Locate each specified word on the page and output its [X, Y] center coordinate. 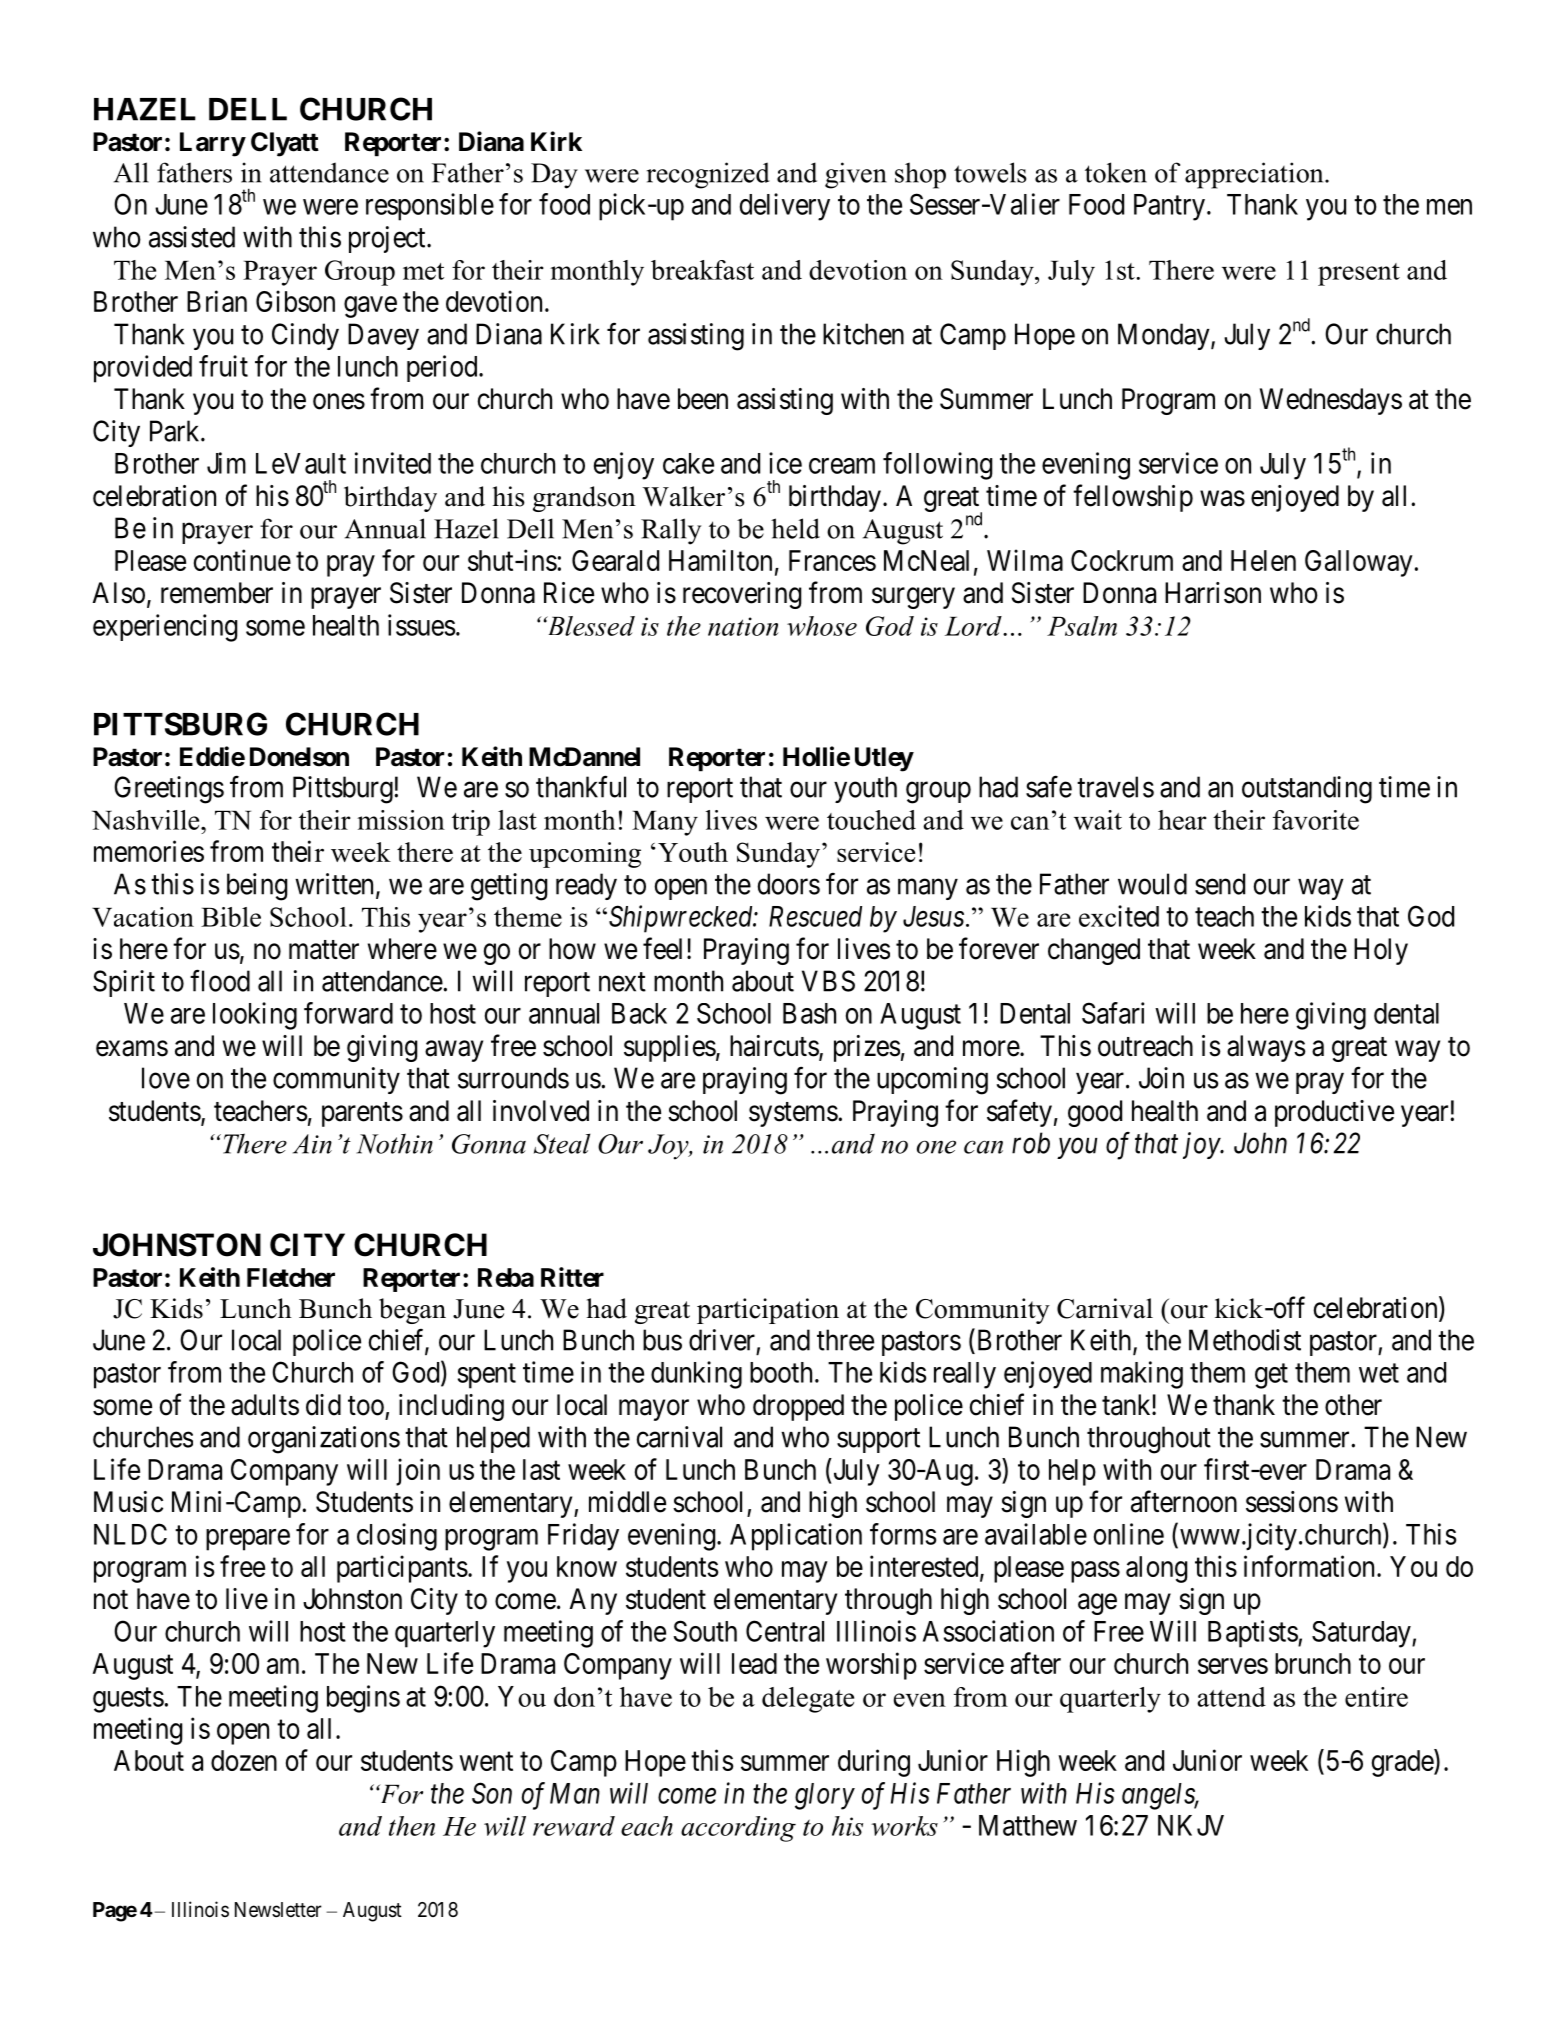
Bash [809, 1013]
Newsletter [278, 1910]
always [1266, 1048]
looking [255, 1016]
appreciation [1255, 175]
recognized [708, 175]
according [738, 1829]
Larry [212, 144]
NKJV [1191, 1825]
